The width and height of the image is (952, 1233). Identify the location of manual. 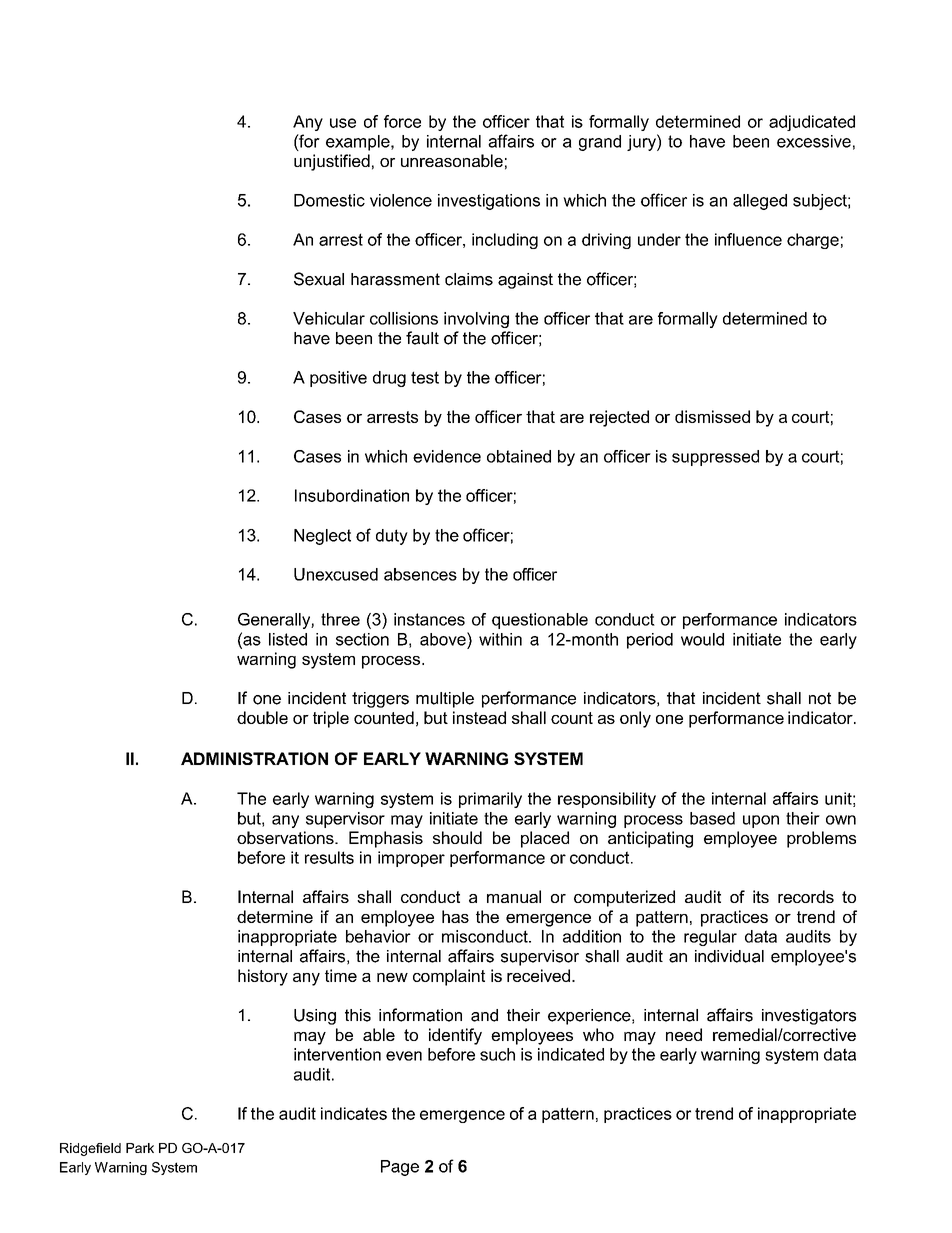
(514, 896).
